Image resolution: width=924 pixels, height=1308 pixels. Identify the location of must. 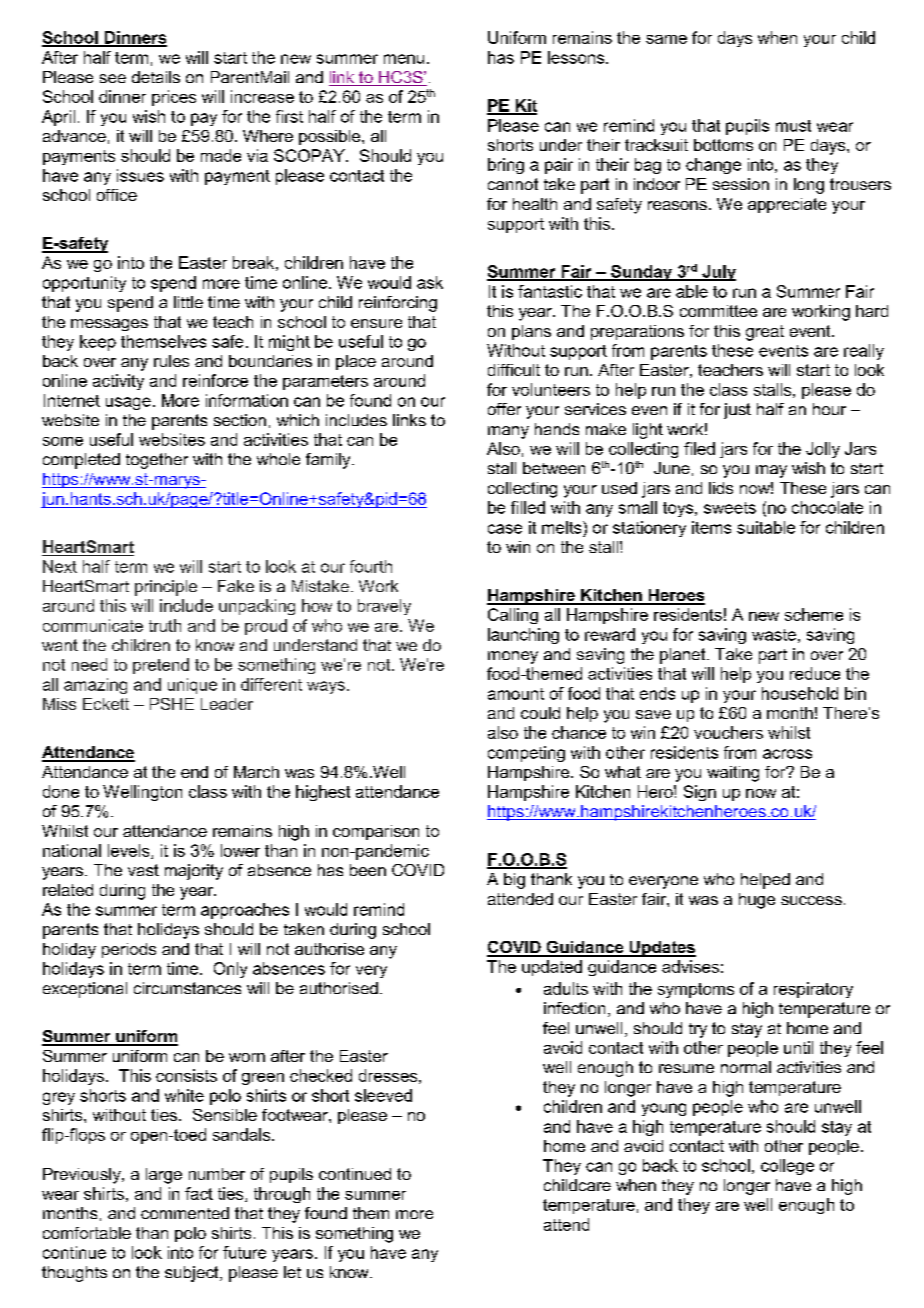
(793, 126).
